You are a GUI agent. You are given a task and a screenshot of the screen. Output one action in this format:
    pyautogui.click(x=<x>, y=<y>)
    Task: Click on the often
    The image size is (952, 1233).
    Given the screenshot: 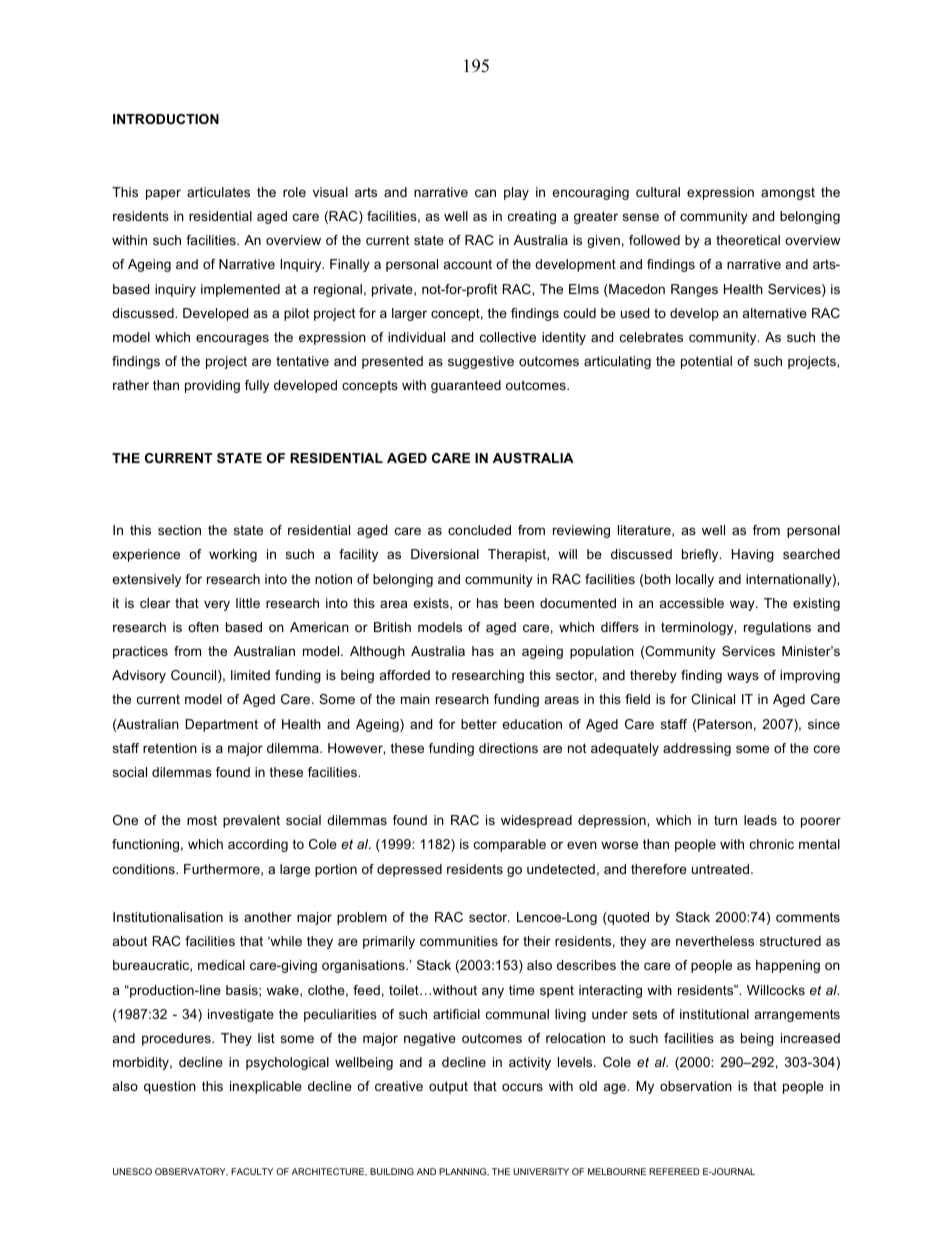 What is the action you would take?
    pyautogui.click(x=203, y=627)
